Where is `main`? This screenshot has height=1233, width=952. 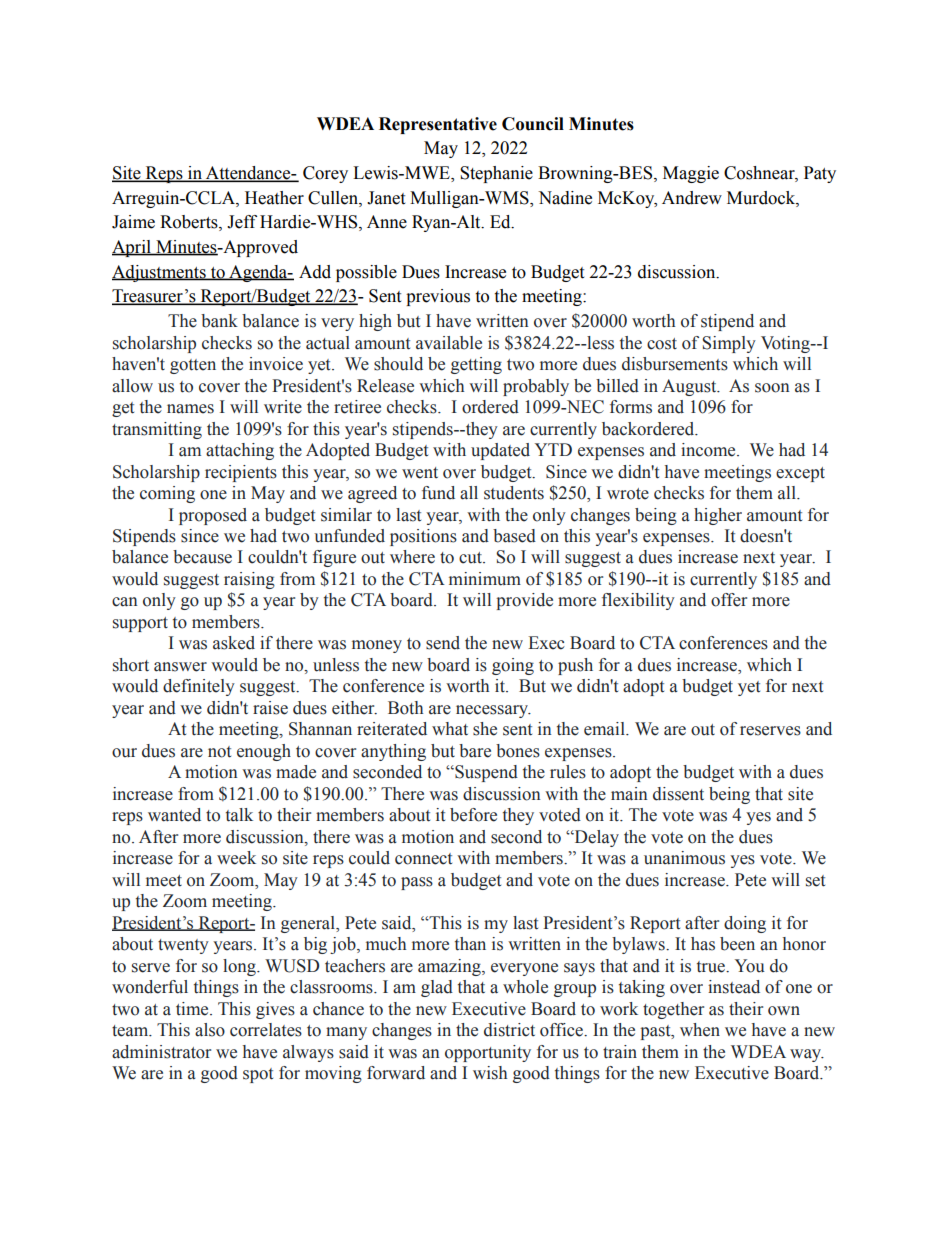 main is located at coordinates (629, 794).
